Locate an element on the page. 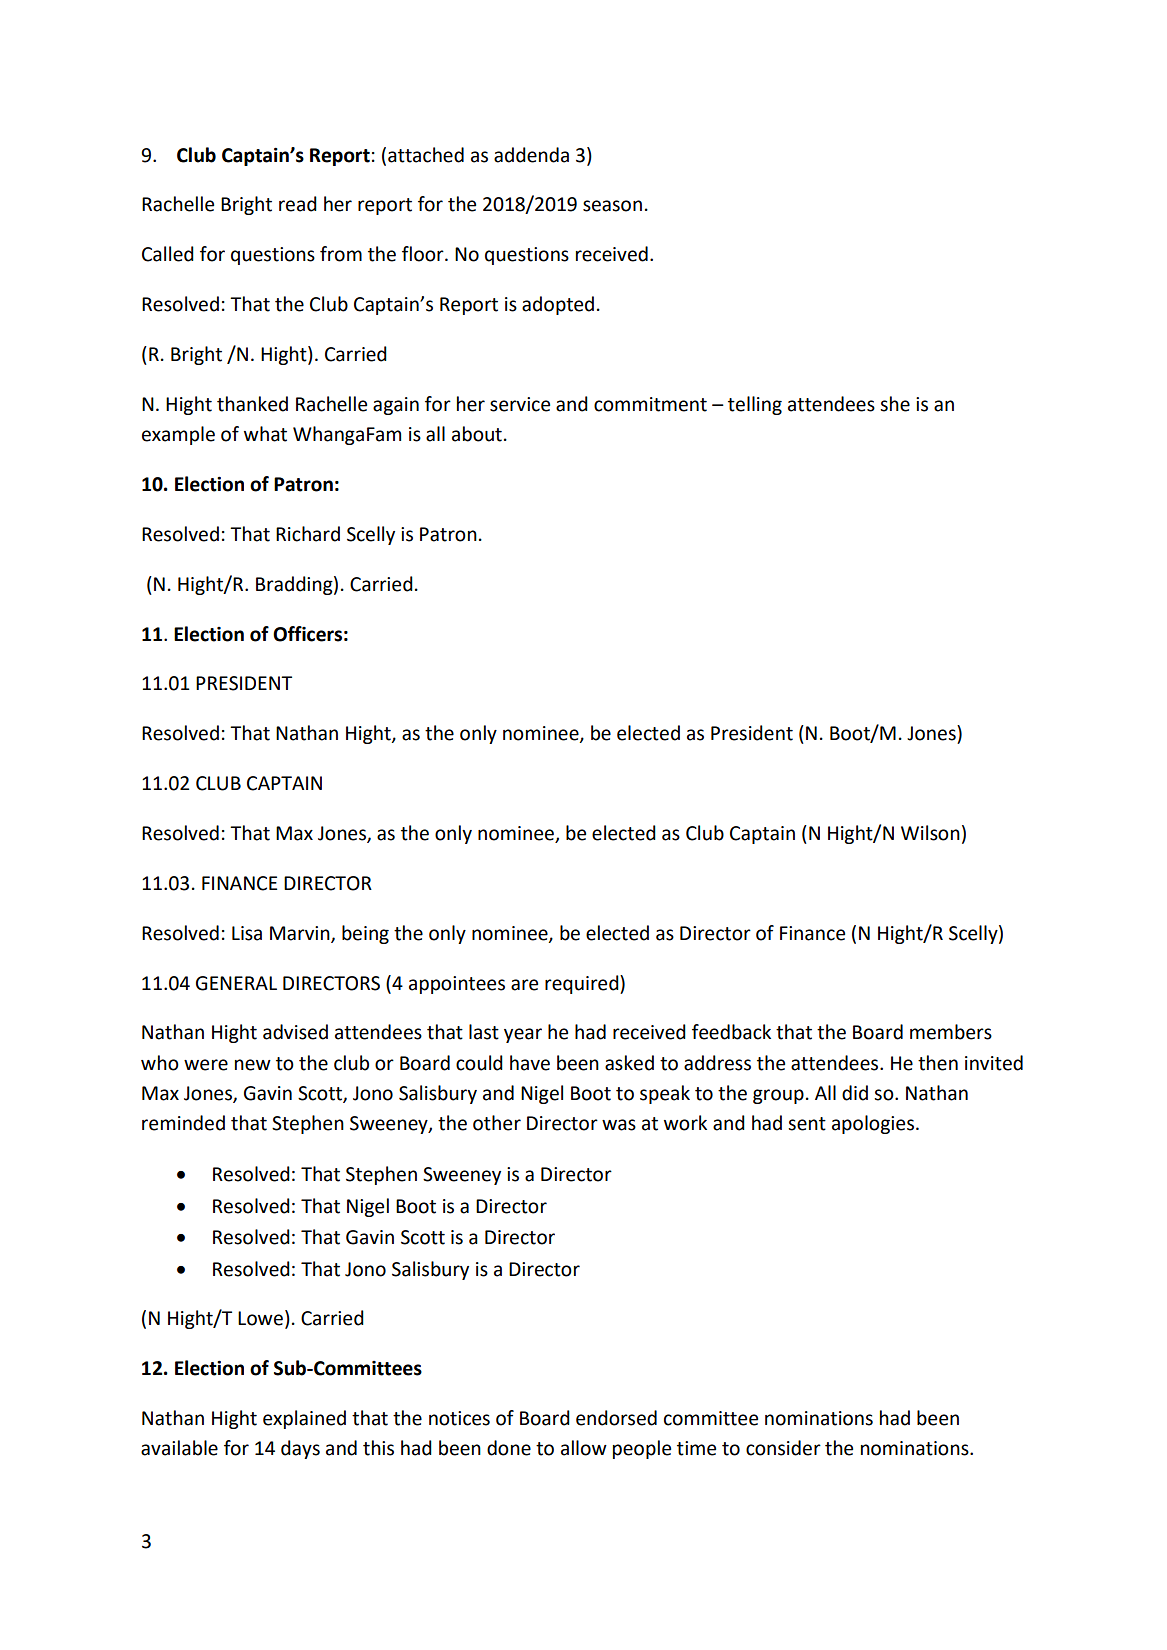 Image resolution: width=1167 pixels, height=1650 pixels. was is located at coordinates (619, 1125).
